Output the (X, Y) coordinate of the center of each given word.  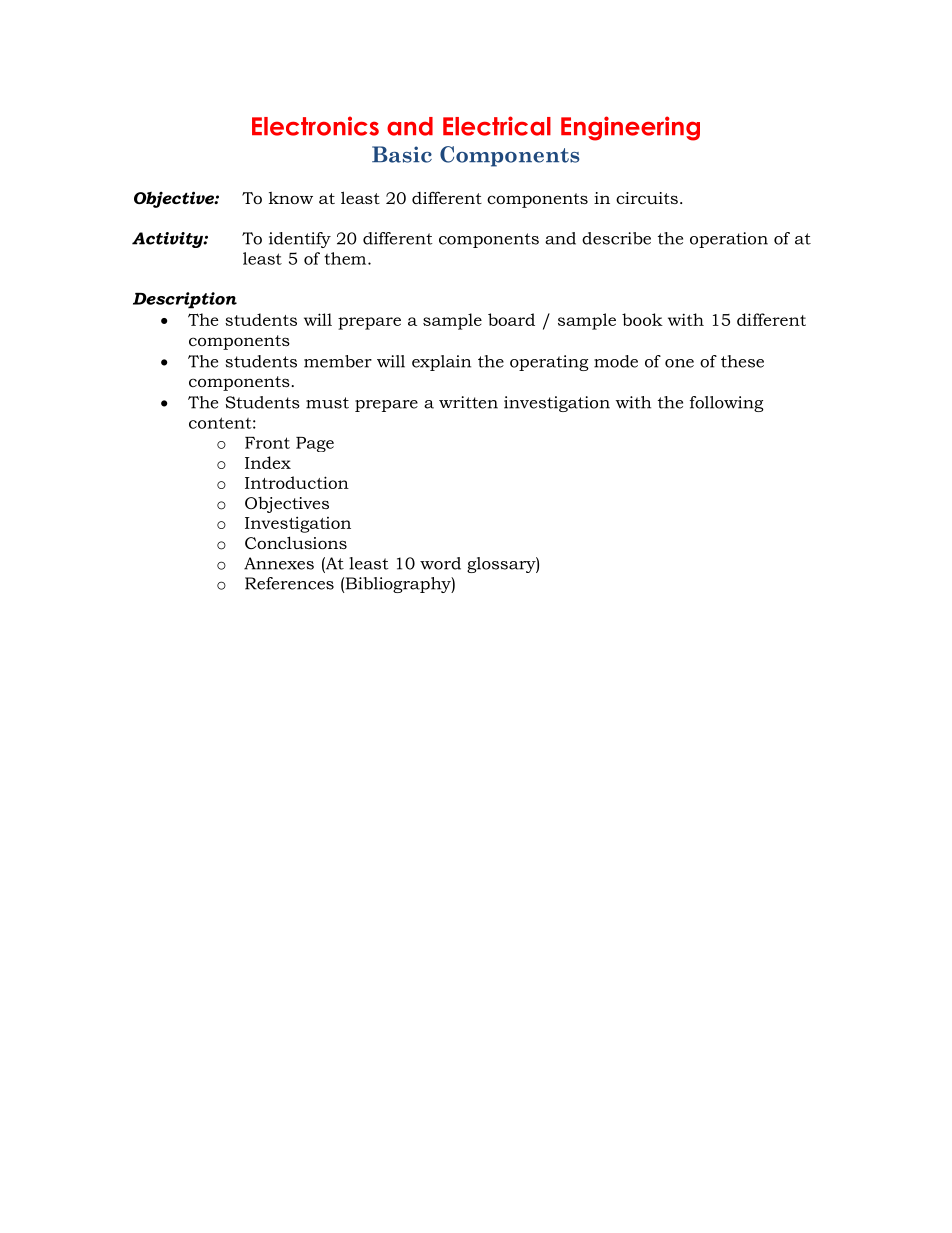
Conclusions (296, 542)
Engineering (630, 128)
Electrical (497, 126)
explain (441, 363)
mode (616, 361)
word (440, 563)
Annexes (279, 563)
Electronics (315, 126)
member (338, 361)
